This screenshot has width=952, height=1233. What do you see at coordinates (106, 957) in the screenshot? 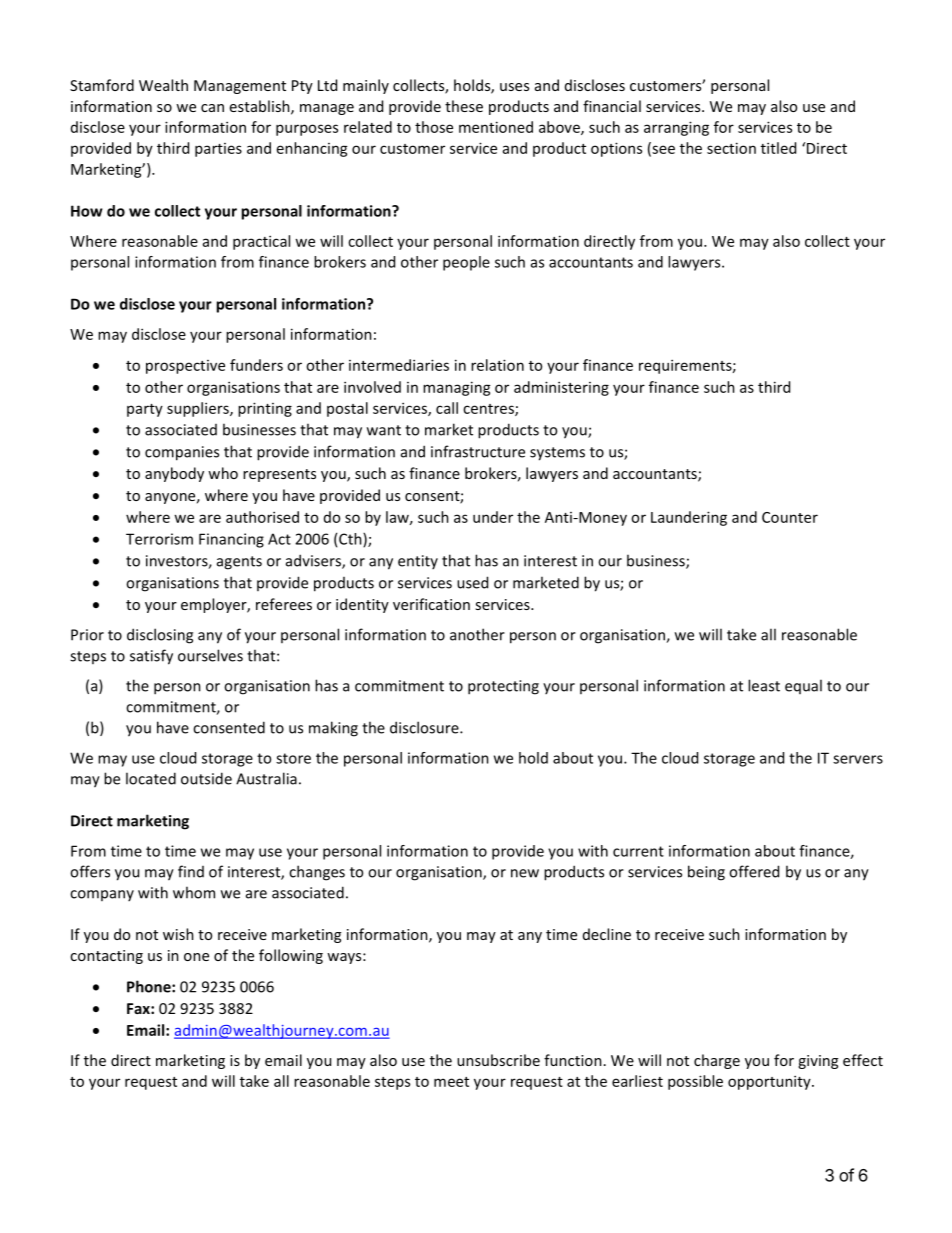
I see `contacting` at bounding box center [106, 957].
